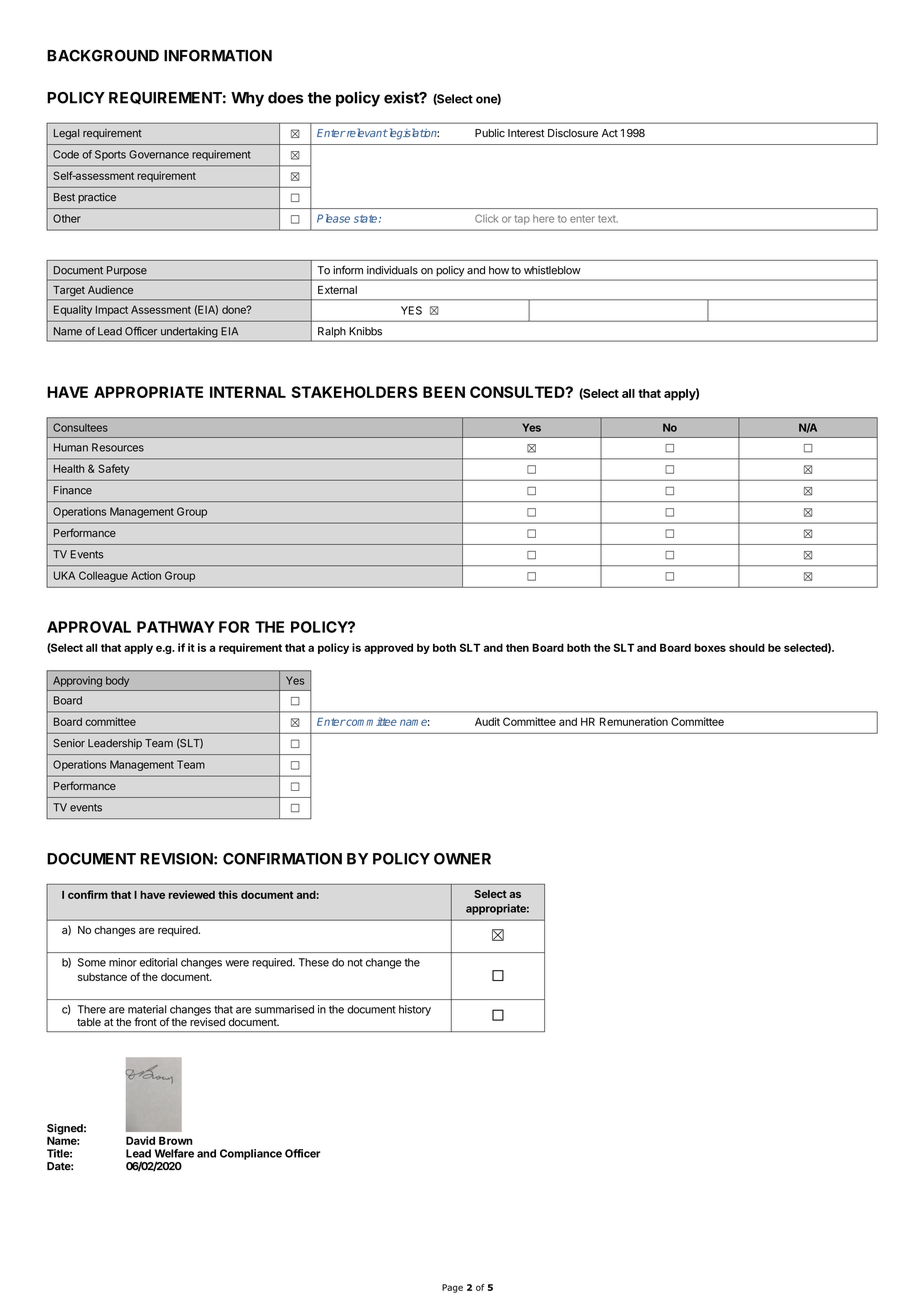  I want to click on OWNER, so click(462, 859).
